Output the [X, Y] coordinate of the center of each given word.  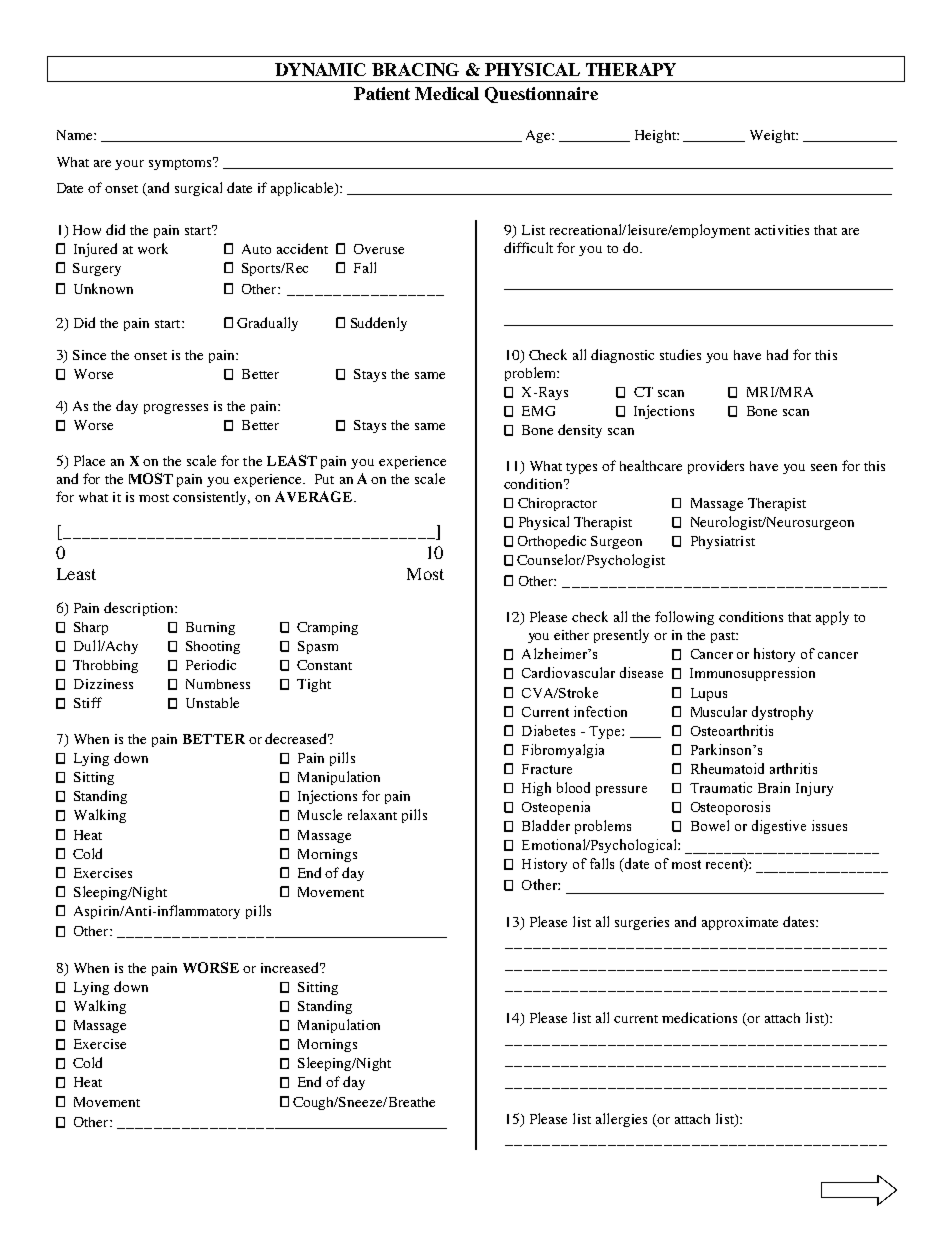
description [140, 609]
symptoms [182, 163]
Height [656, 136]
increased [291, 967]
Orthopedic [552, 542]
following [684, 618]
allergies [621, 1120]
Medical [447, 93]
